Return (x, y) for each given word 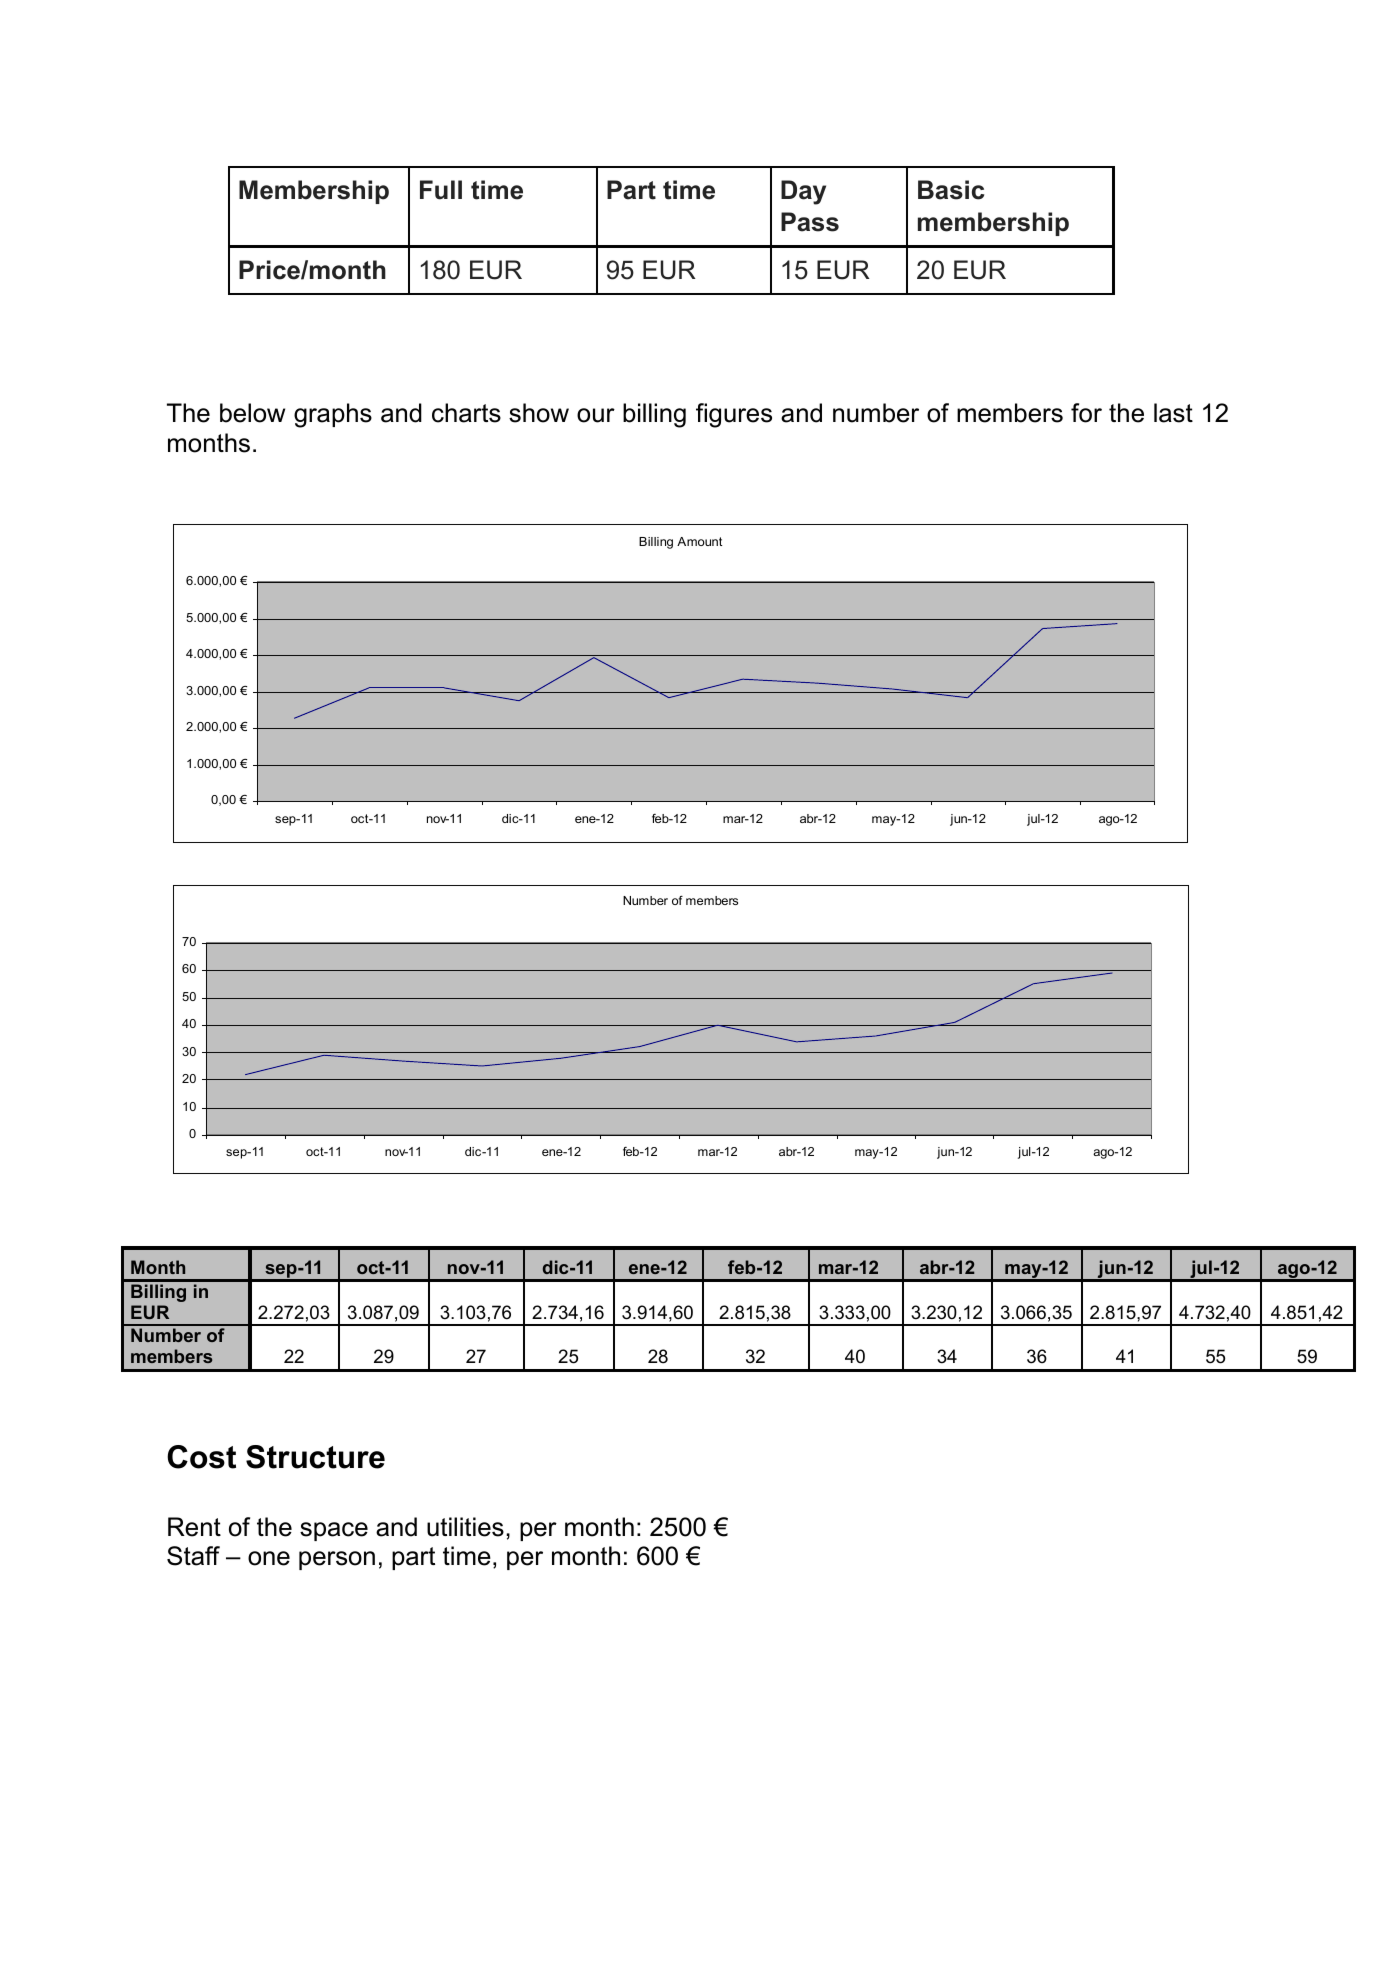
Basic (951, 190)
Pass (810, 222)
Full (441, 190)
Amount (699, 541)
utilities (465, 1527)
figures (734, 415)
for (1086, 413)
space (334, 1531)
